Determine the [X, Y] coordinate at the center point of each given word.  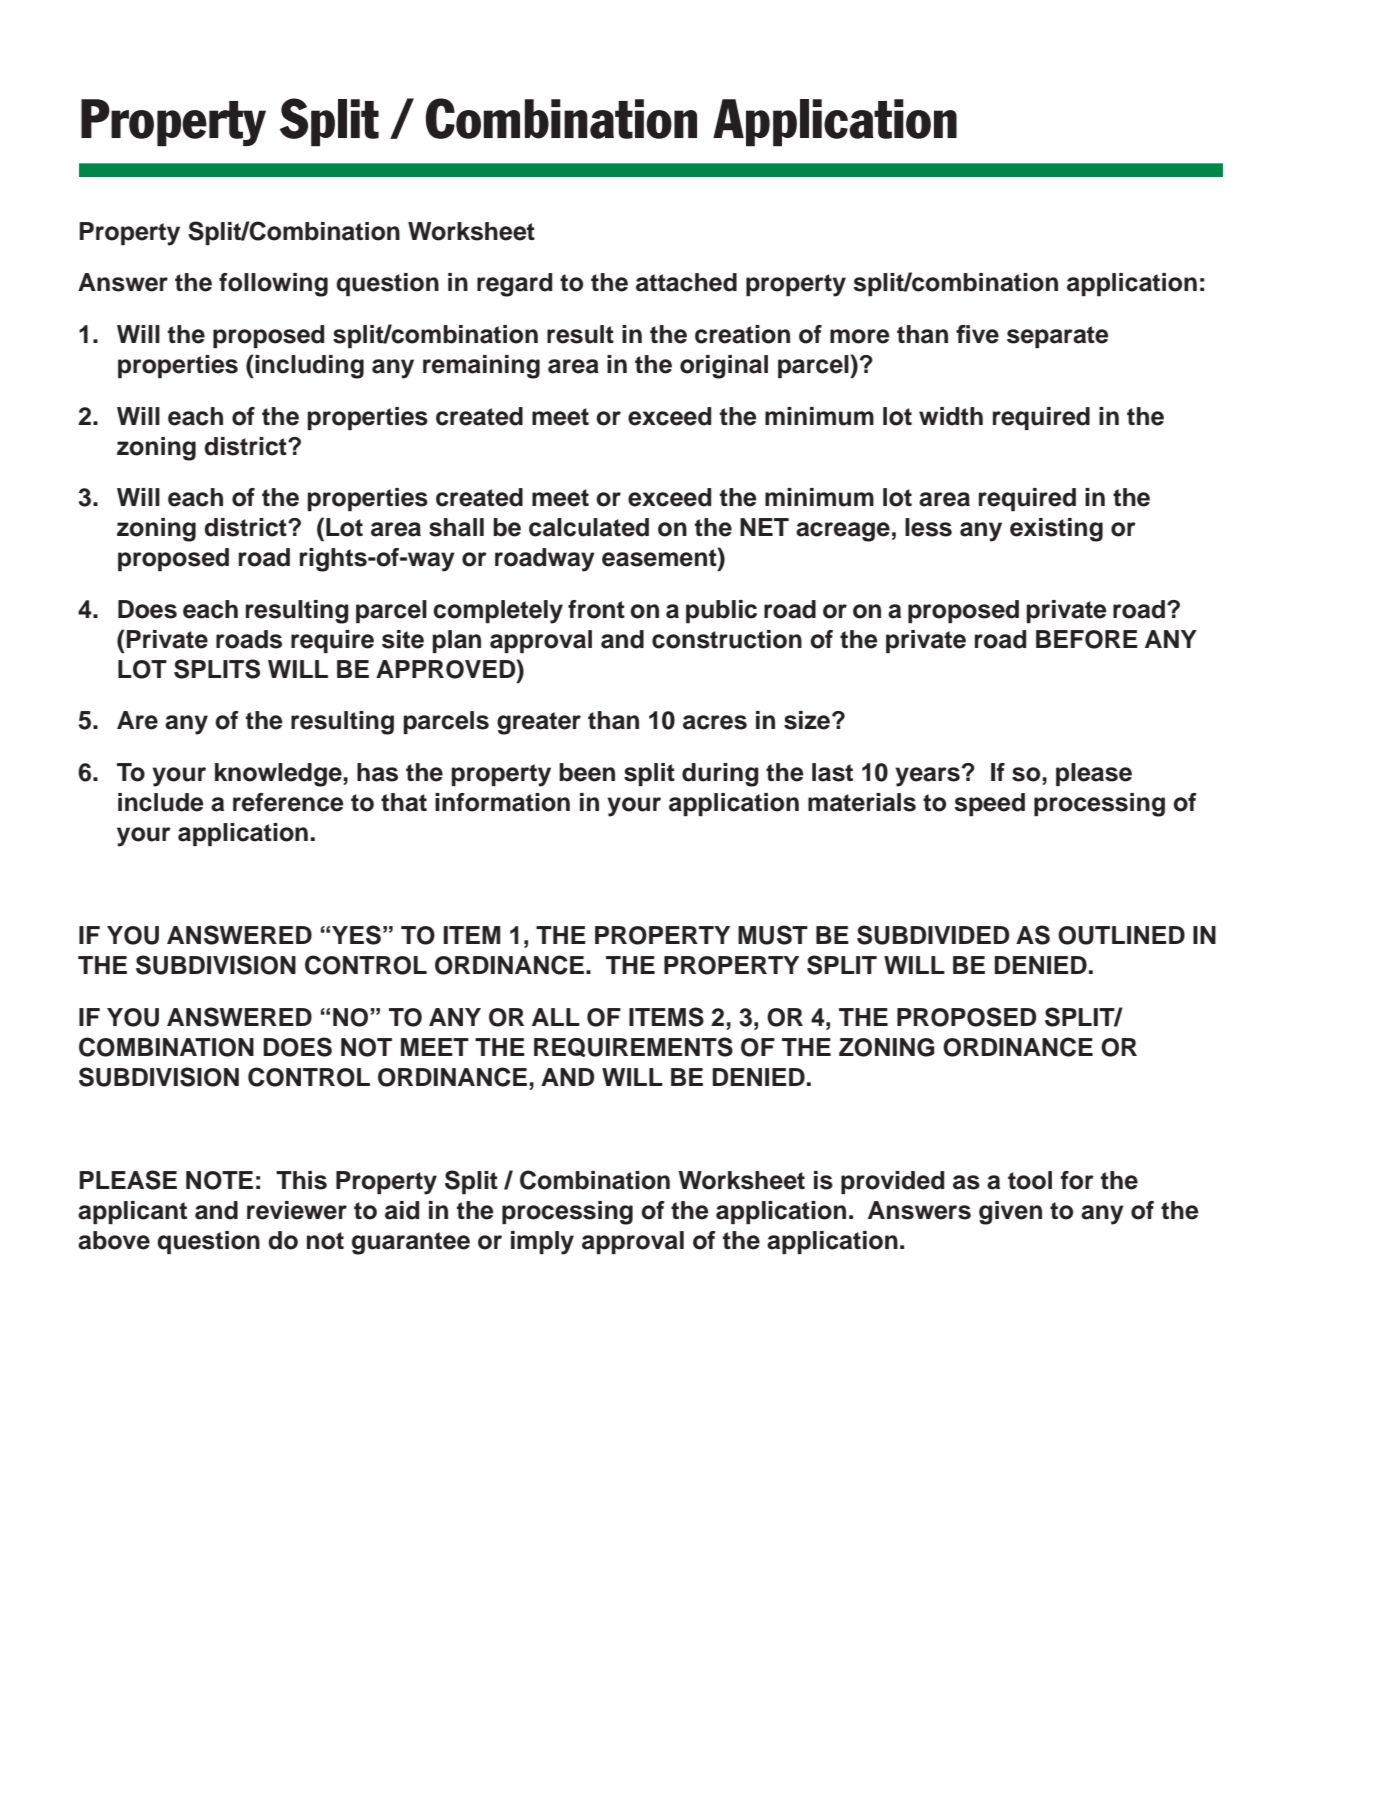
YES [356, 935]
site [403, 639]
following [273, 285]
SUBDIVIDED [933, 935]
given [1010, 1213]
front [596, 609]
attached [686, 282]
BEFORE [1087, 639]
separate [1058, 337]
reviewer [297, 1210]
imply [542, 1243]
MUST [773, 935]
